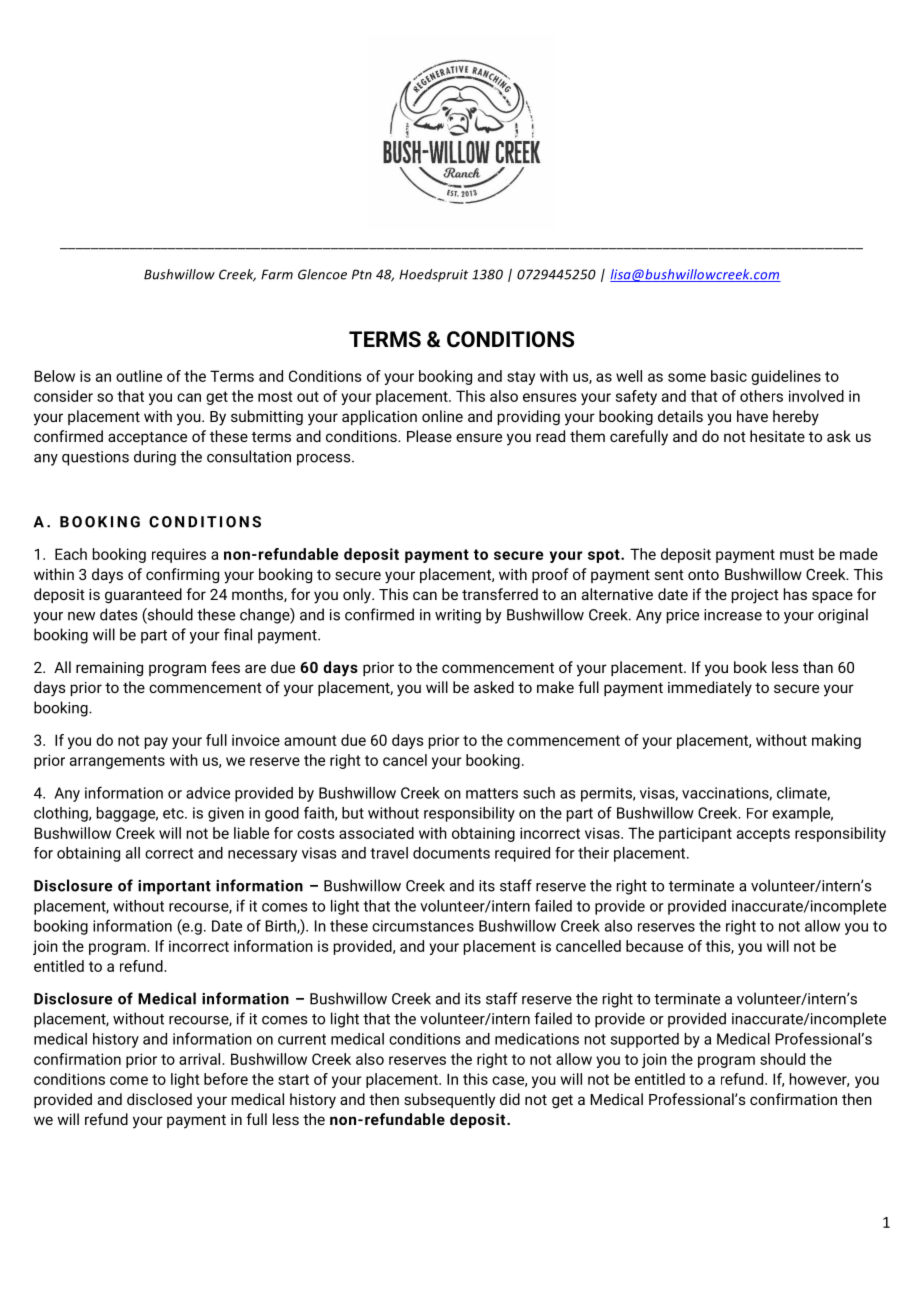 The image size is (924, 1308). I want to click on Farm, so click(277, 274).
